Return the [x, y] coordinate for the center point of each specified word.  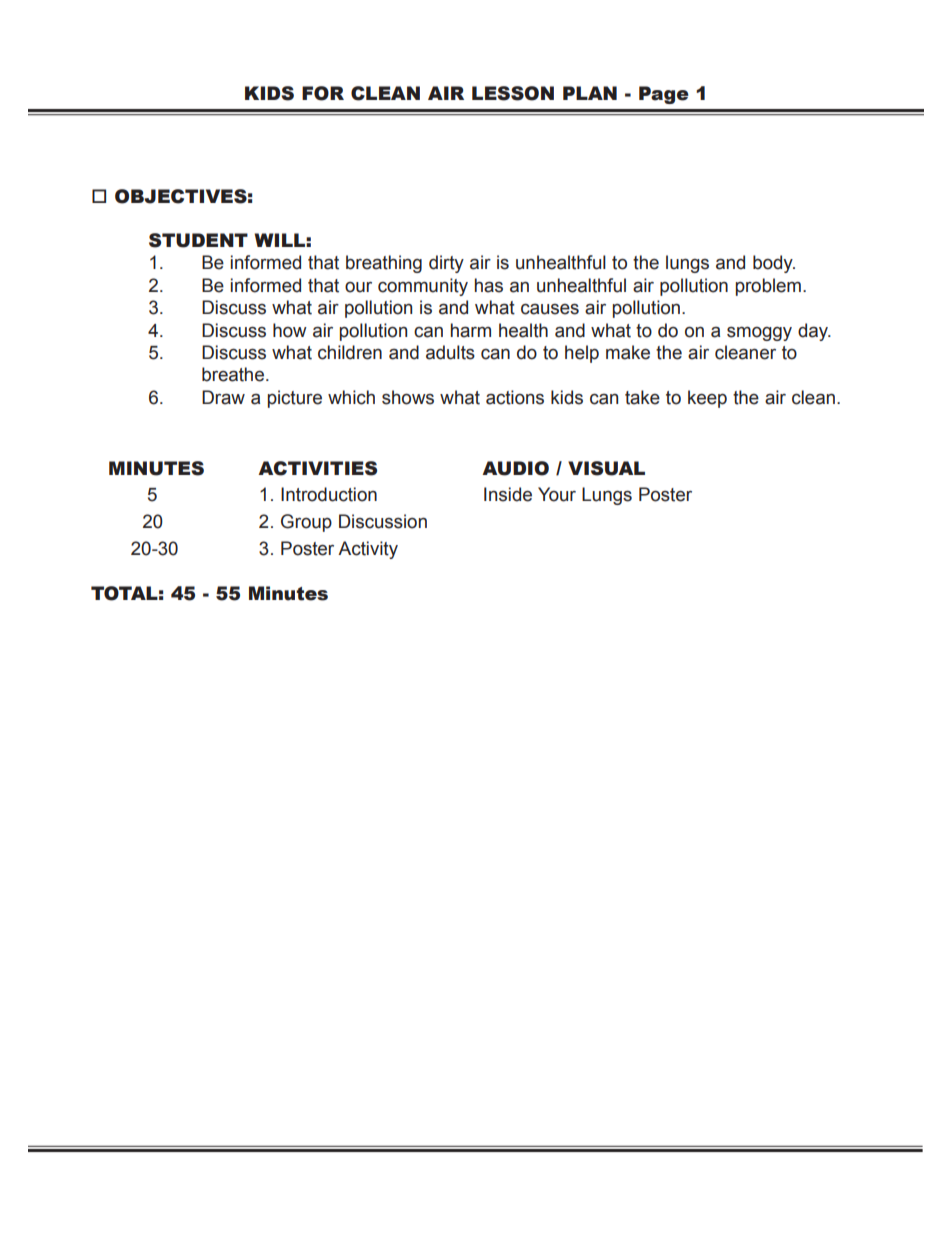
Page [664, 95]
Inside [508, 494]
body [774, 264]
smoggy [759, 334]
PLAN [590, 93]
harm [471, 330]
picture [295, 399]
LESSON [513, 93]
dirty [446, 264]
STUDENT [198, 240]
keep [707, 399]
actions [515, 397]
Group [306, 523]
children [350, 352]
